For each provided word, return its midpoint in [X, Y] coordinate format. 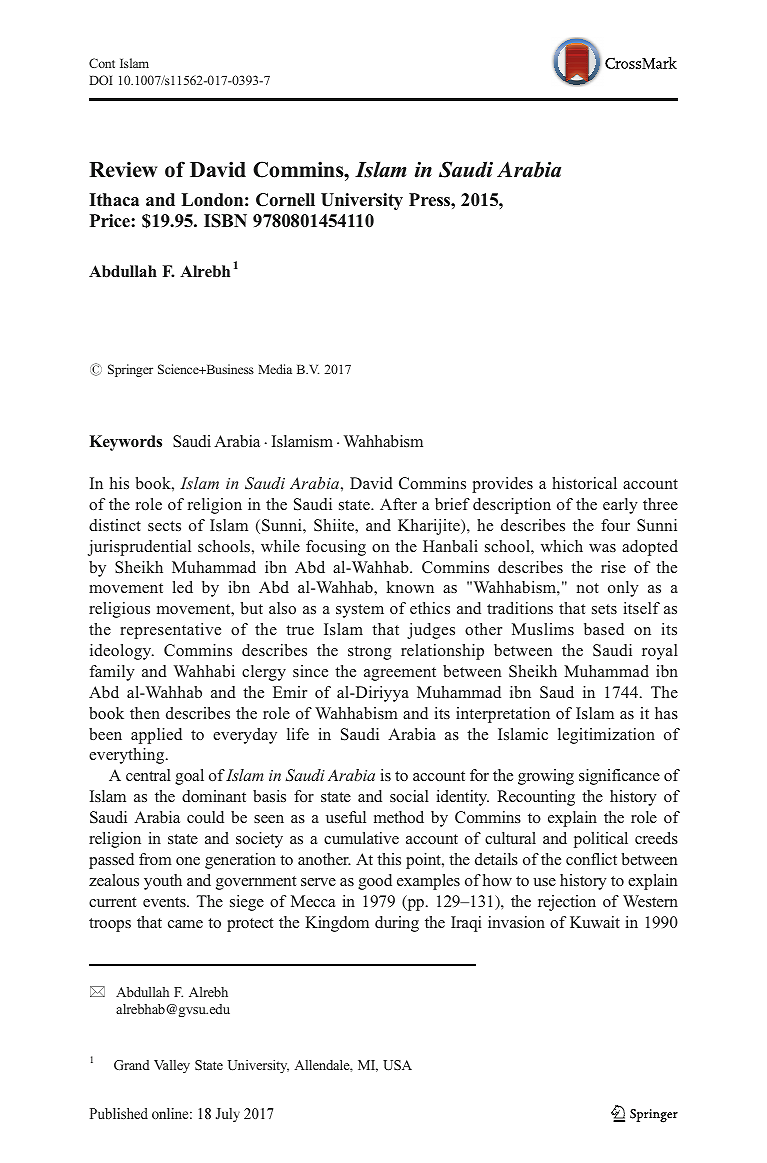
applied [156, 736]
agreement [400, 674]
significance [619, 777]
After [398, 504]
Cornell [285, 200]
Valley [172, 1066]
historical [584, 483]
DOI [101, 80]
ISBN [225, 221]
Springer [130, 370]
